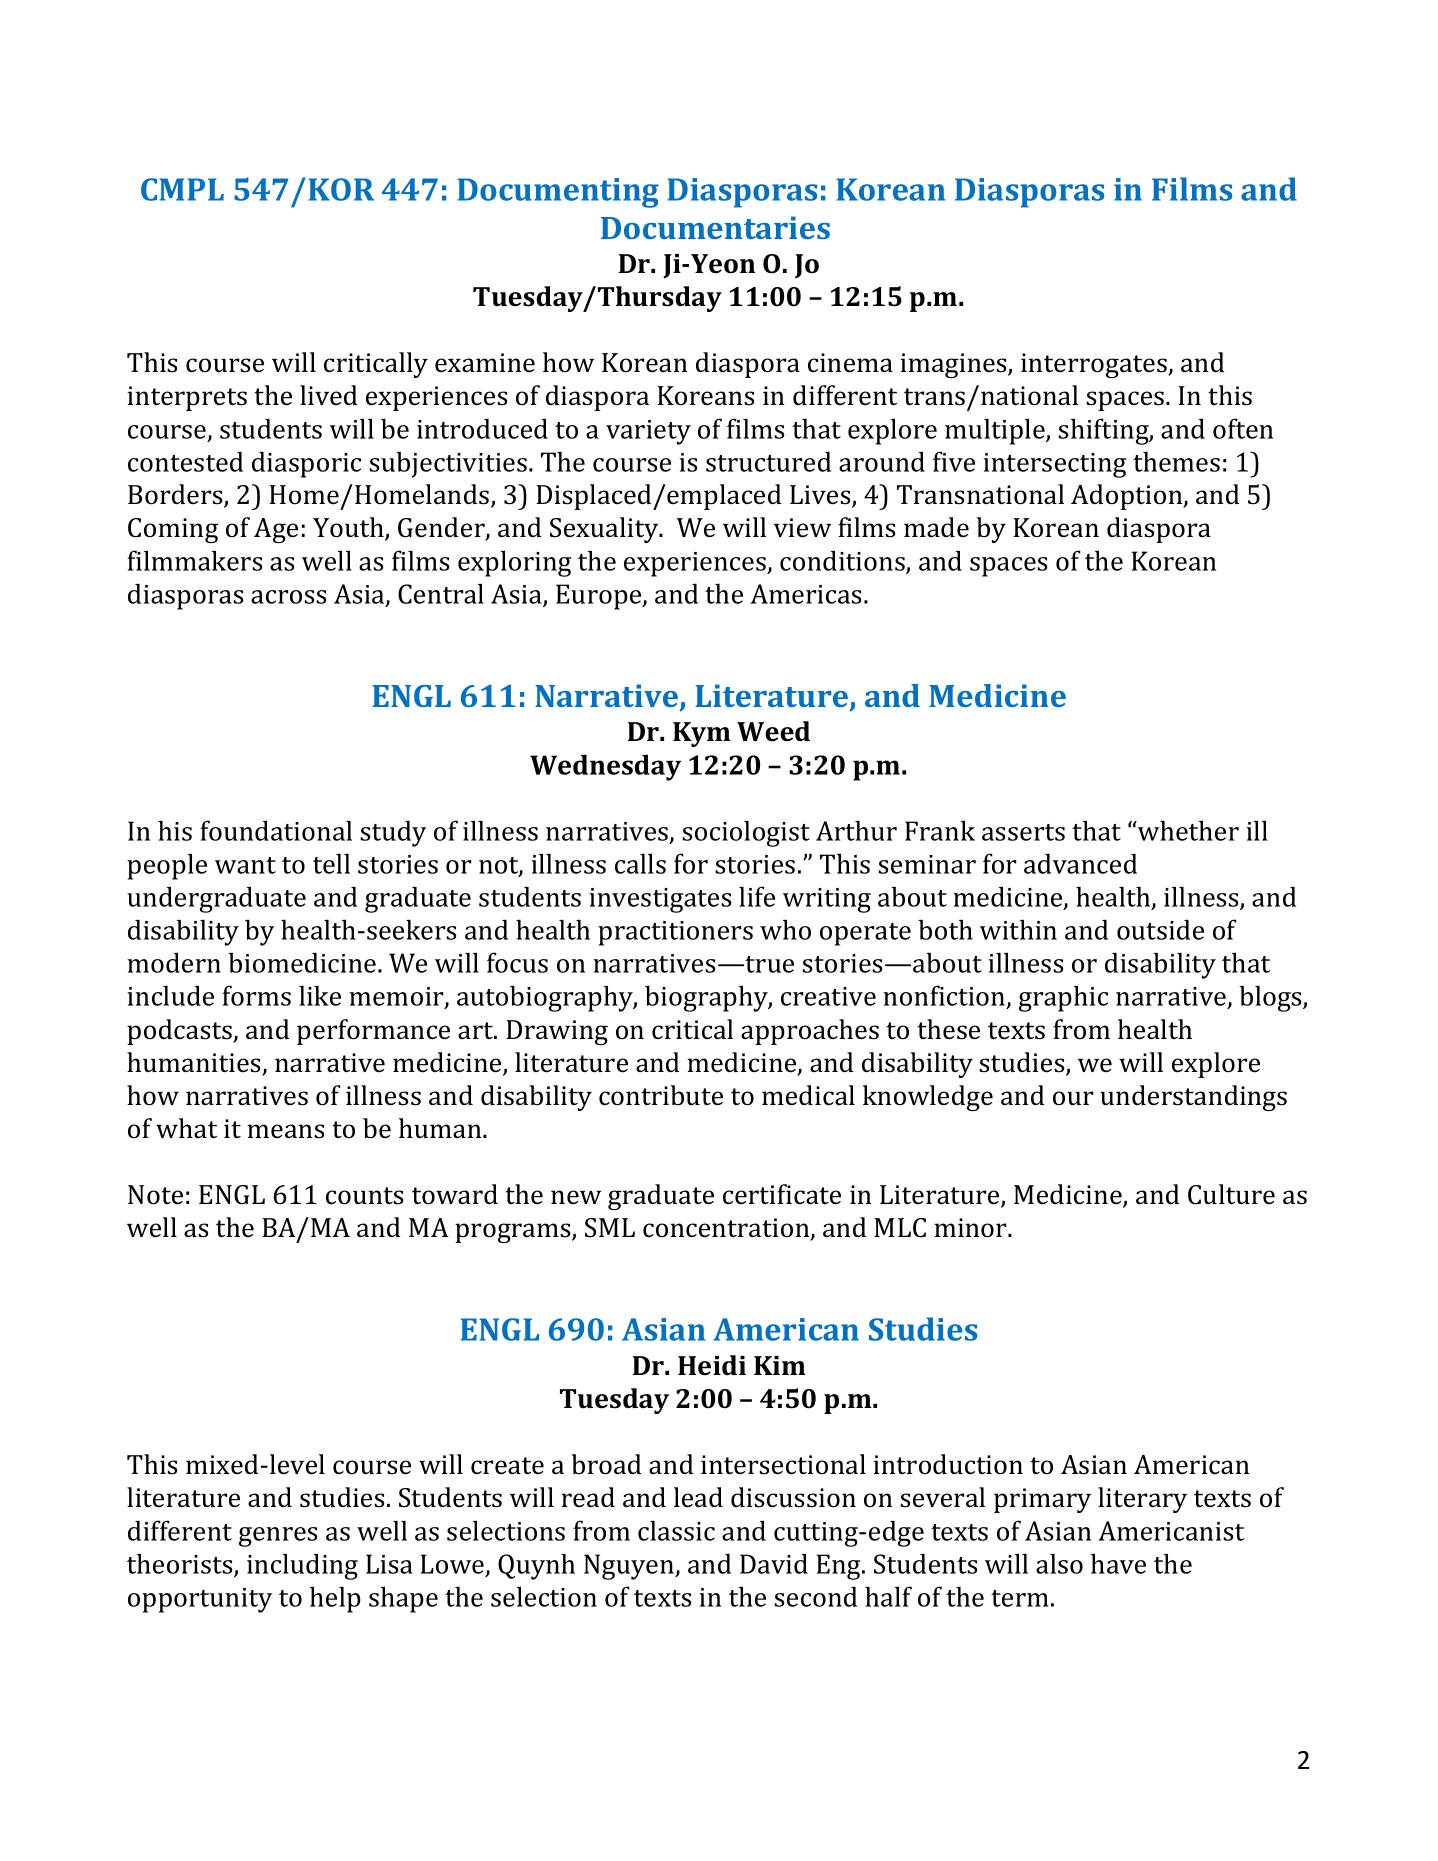  Describe the element at coordinates (245, 865) in the screenshot. I see `want` at that location.
